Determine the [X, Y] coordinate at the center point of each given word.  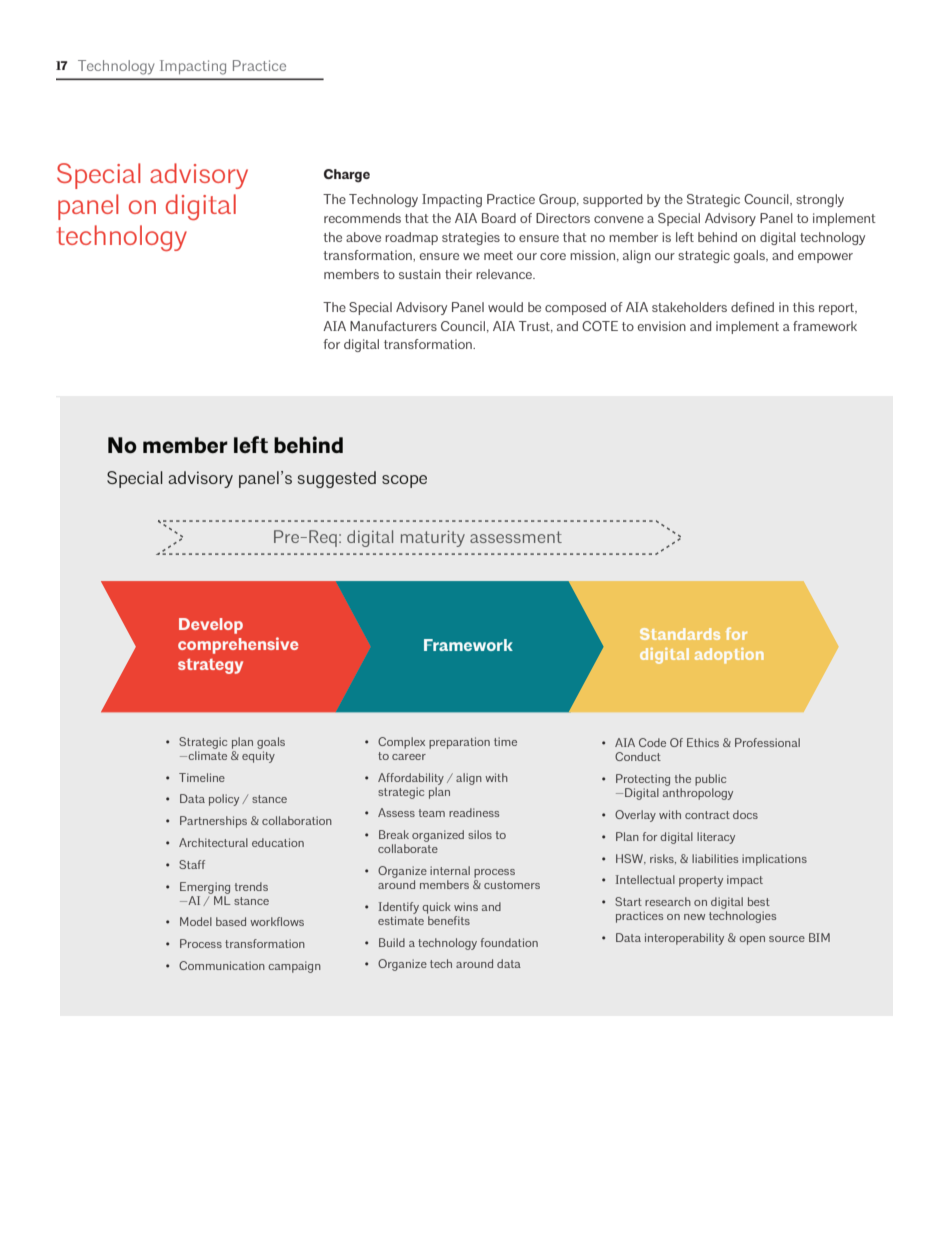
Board [499, 218]
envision [662, 326]
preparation [459, 743]
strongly [820, 200]
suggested [337, 479]
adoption [729, 656]
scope [404, 481]
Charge [347, 176]
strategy [210, 666]
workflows [277, 921]
